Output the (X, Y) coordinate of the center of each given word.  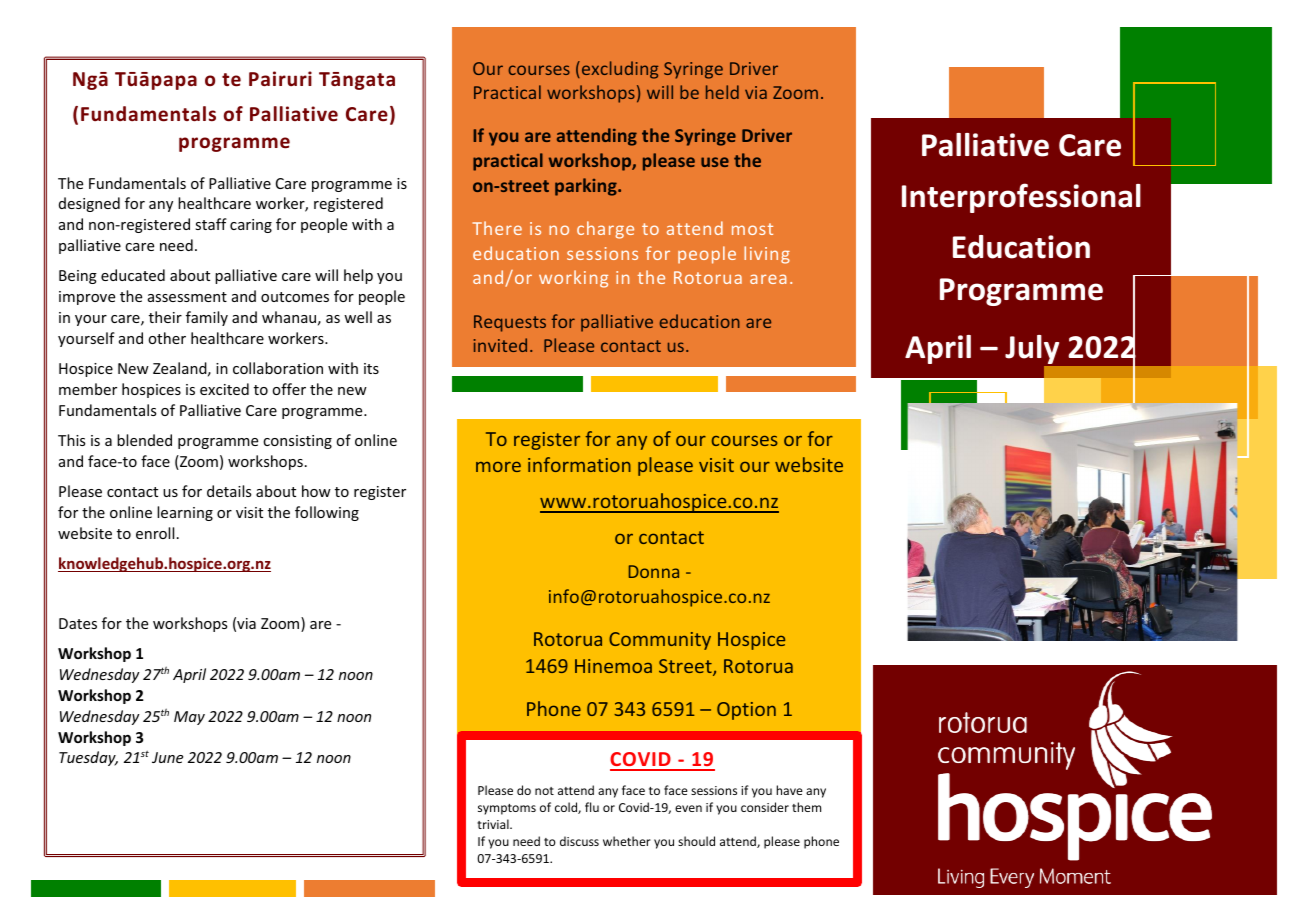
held (722, 92)
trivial (494, 824)
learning (185, 513)
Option (746, 711)
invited (500, 345)
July (1033, 351)
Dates (78, 623)
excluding (620, 70)
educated (133, 275)
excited (224, 389)
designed (89, 204)
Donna (654, 571)
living (767, 255)
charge (605, 230)
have (789, 790)
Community (660, 641)
